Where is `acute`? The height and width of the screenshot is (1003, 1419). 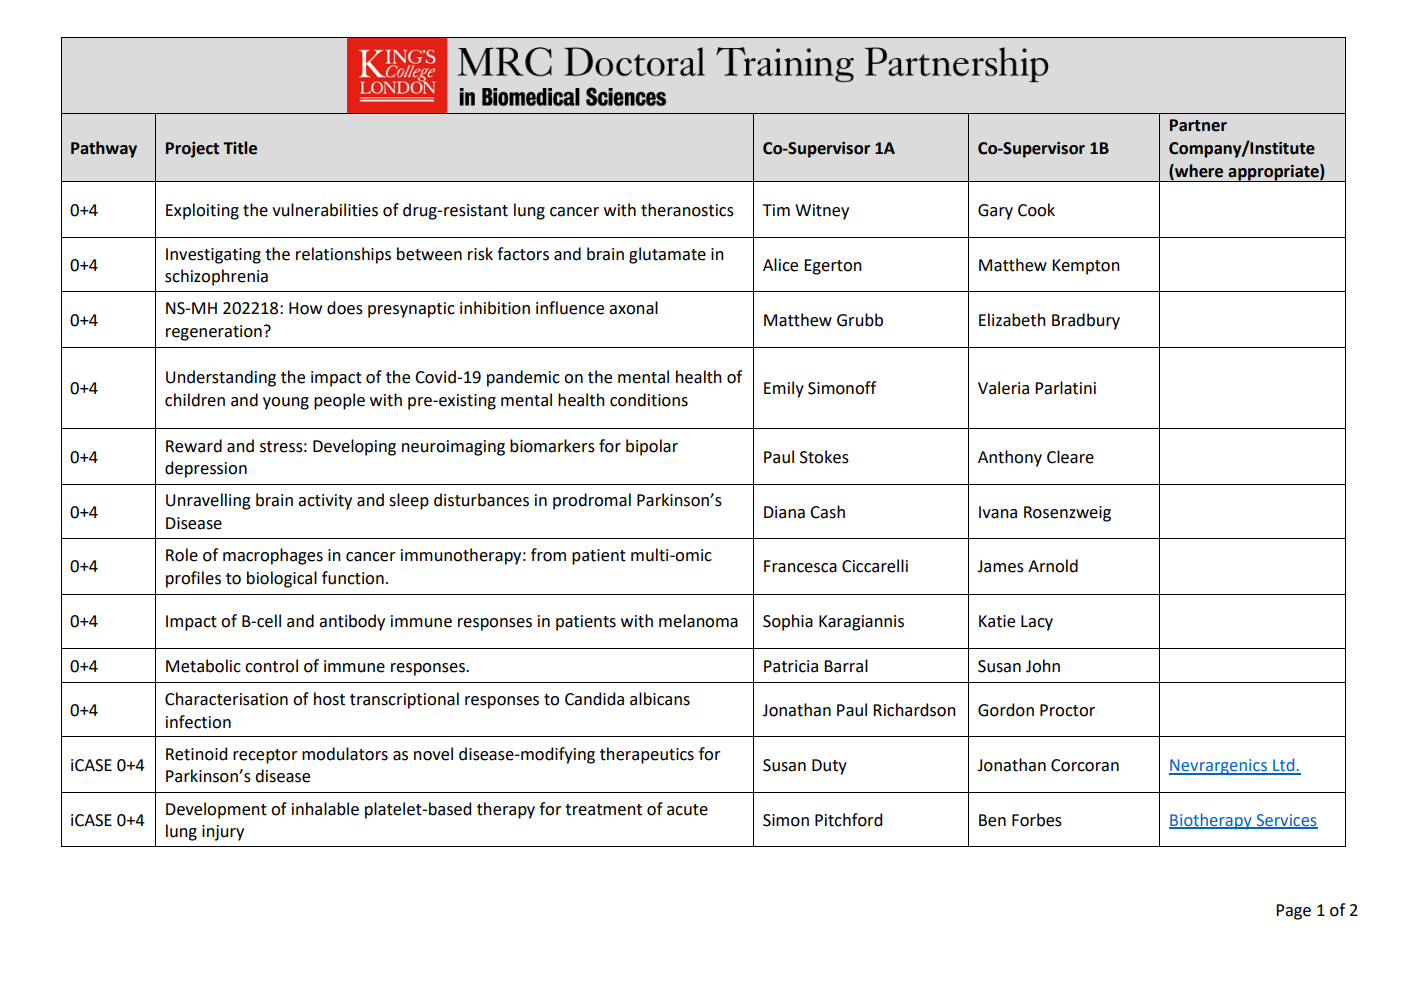
acute is located at coordinates (687, 810).
